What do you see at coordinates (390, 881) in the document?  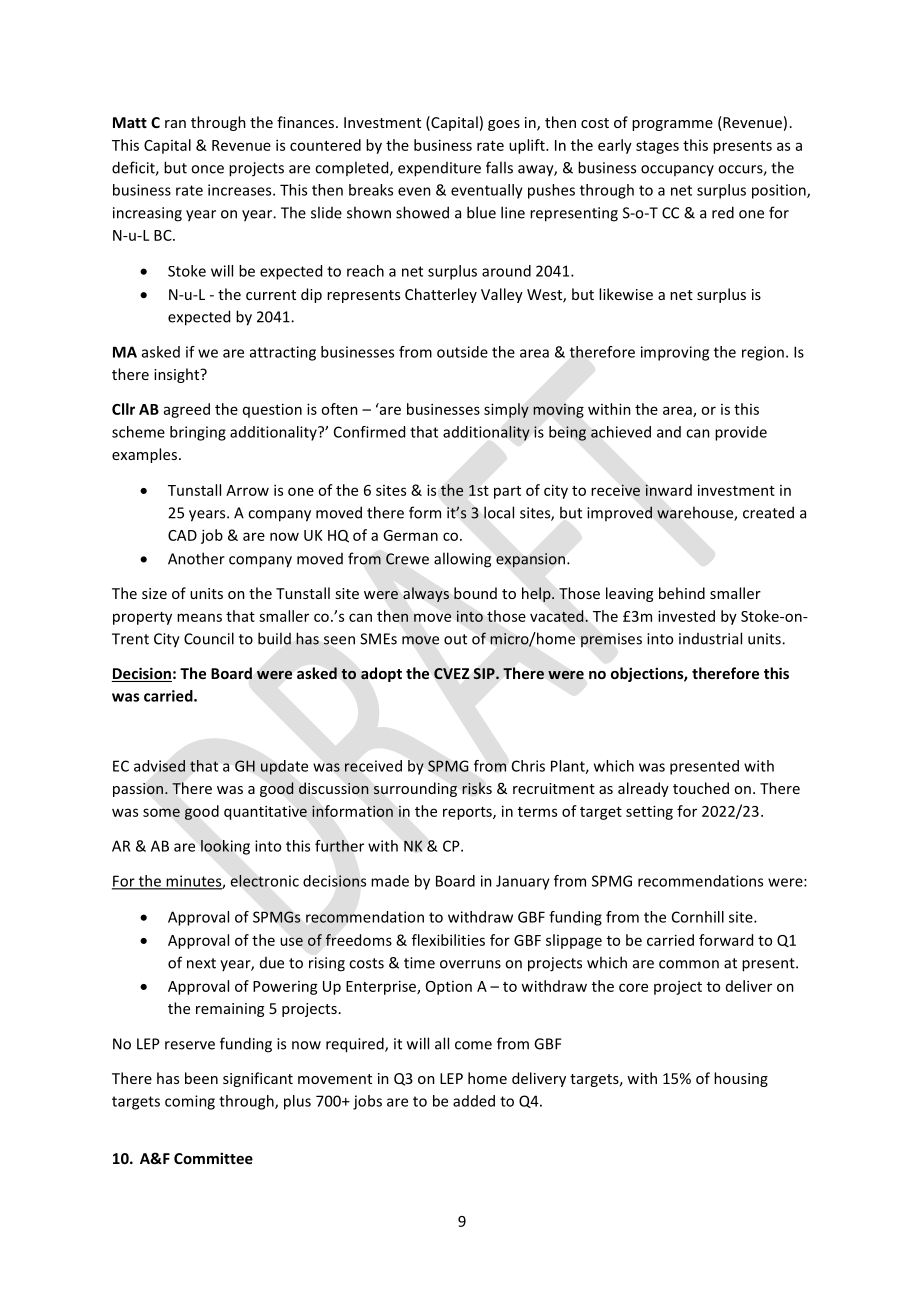 I see `made` at bounding box center [390, 881].
